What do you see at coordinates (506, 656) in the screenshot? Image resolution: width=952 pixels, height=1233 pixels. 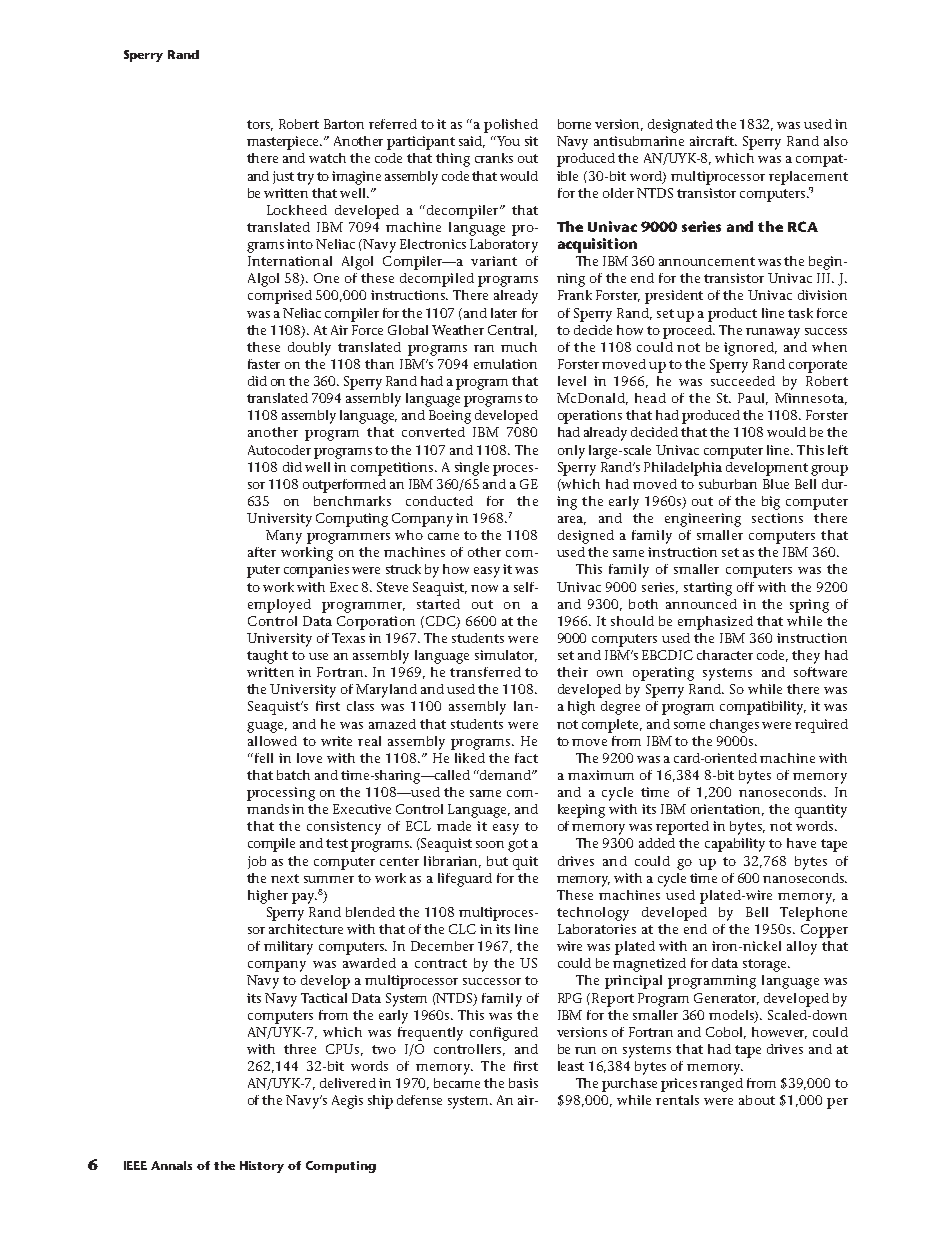 I see `simulator` at bounding box center [506, 656].
